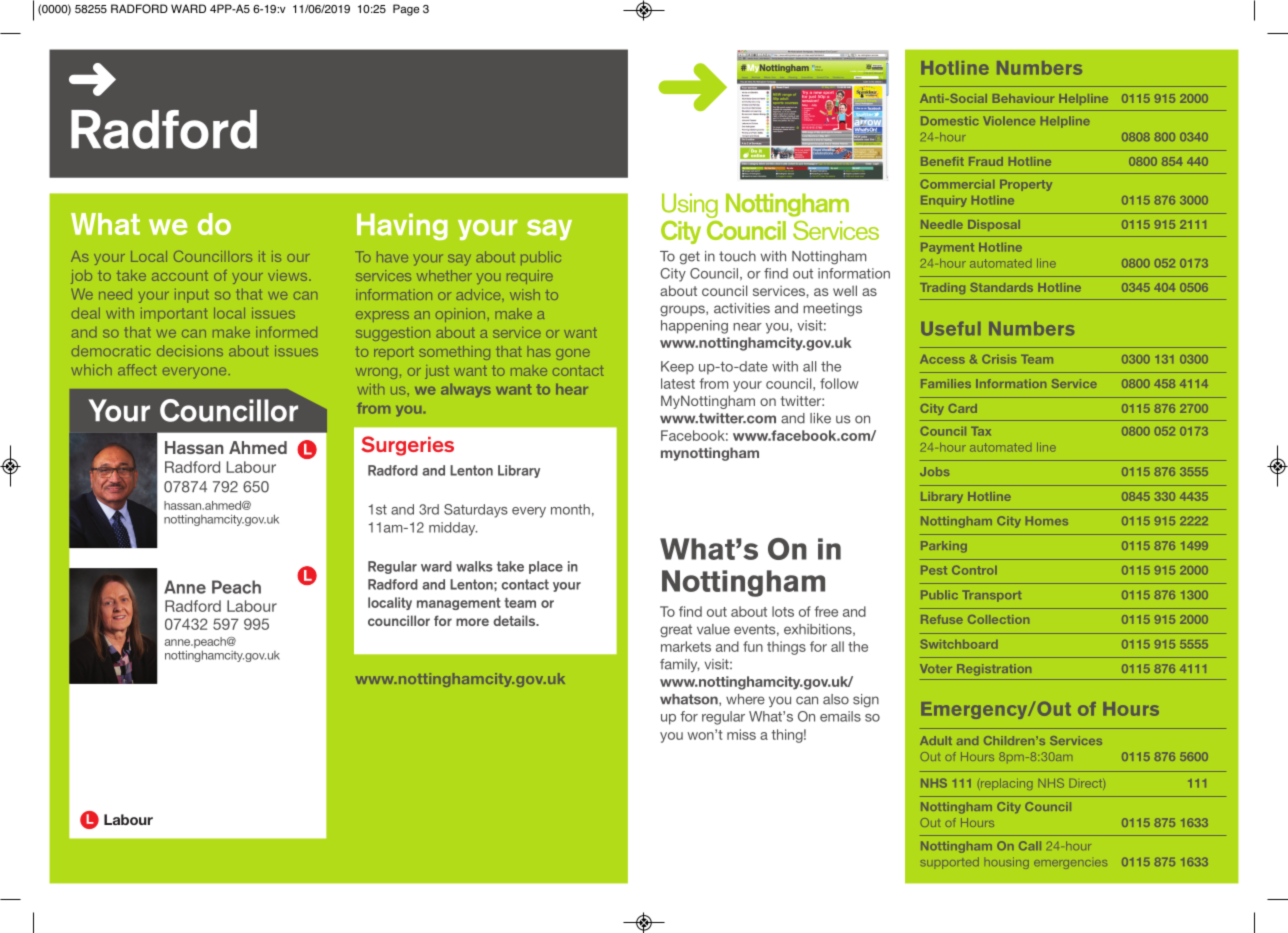 This screenshot has height=933, width=1288. I want to click on Domestic, so click(949, 120).
